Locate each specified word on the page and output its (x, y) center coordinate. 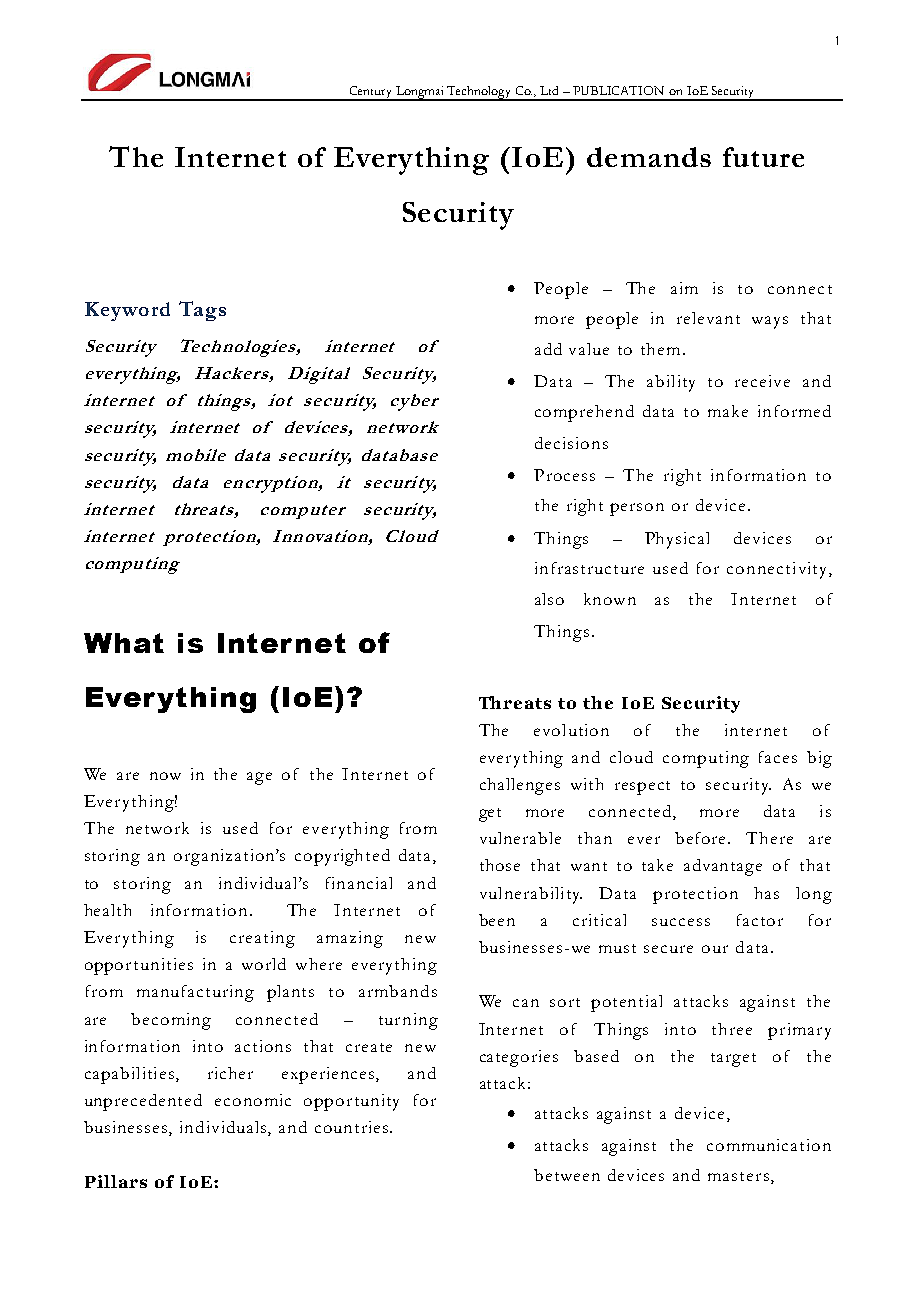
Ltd (549, 90)
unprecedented (143, 1102)
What (124, 643)
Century (371, 93)
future (763, 157)
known (610, 599)
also (549, 599)
